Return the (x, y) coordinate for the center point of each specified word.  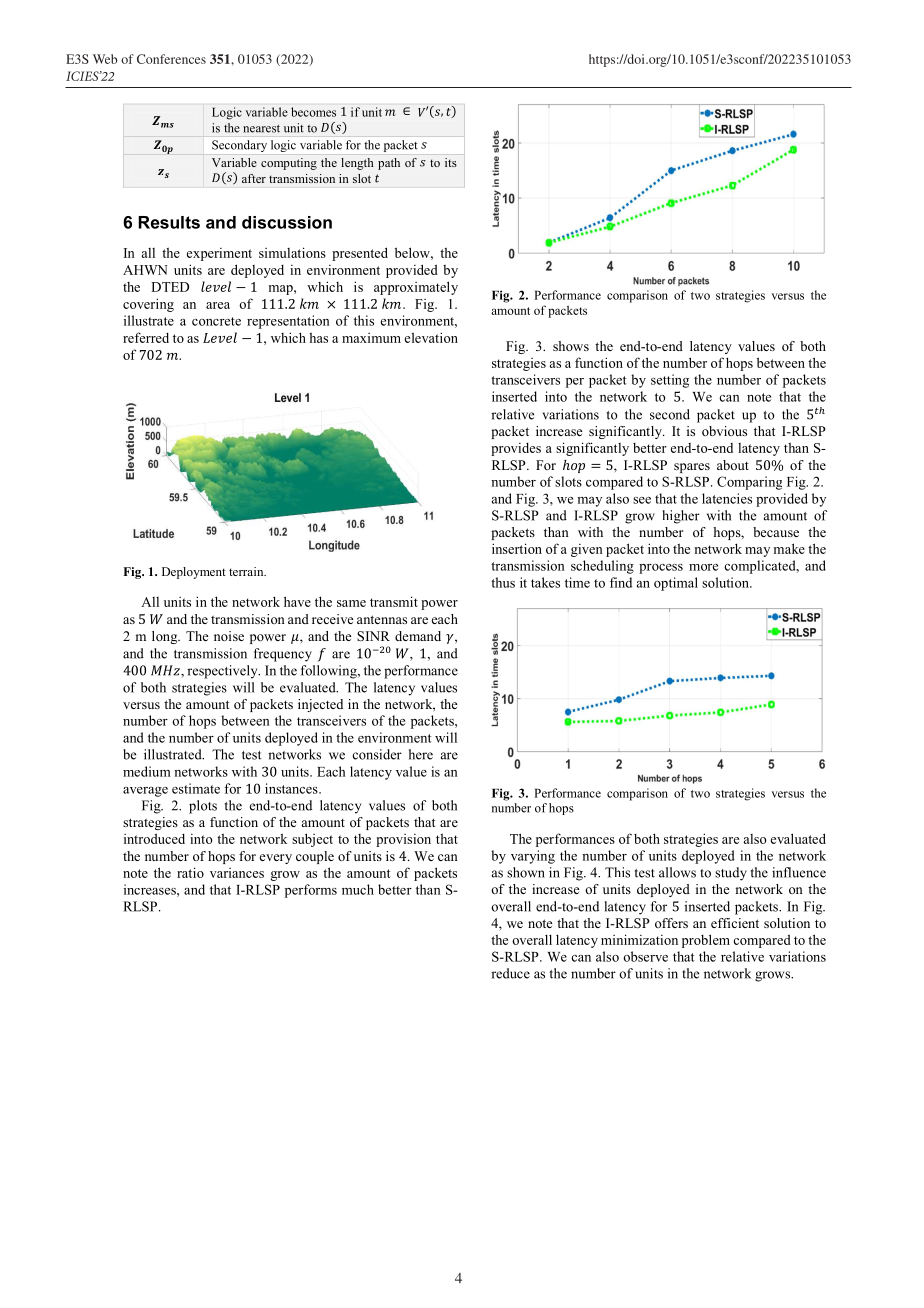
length (357, 164)
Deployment (194, 573)
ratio (190, 872)
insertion (517, 548)
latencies (727, 498)
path (389, 164)
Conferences (171, 59)
